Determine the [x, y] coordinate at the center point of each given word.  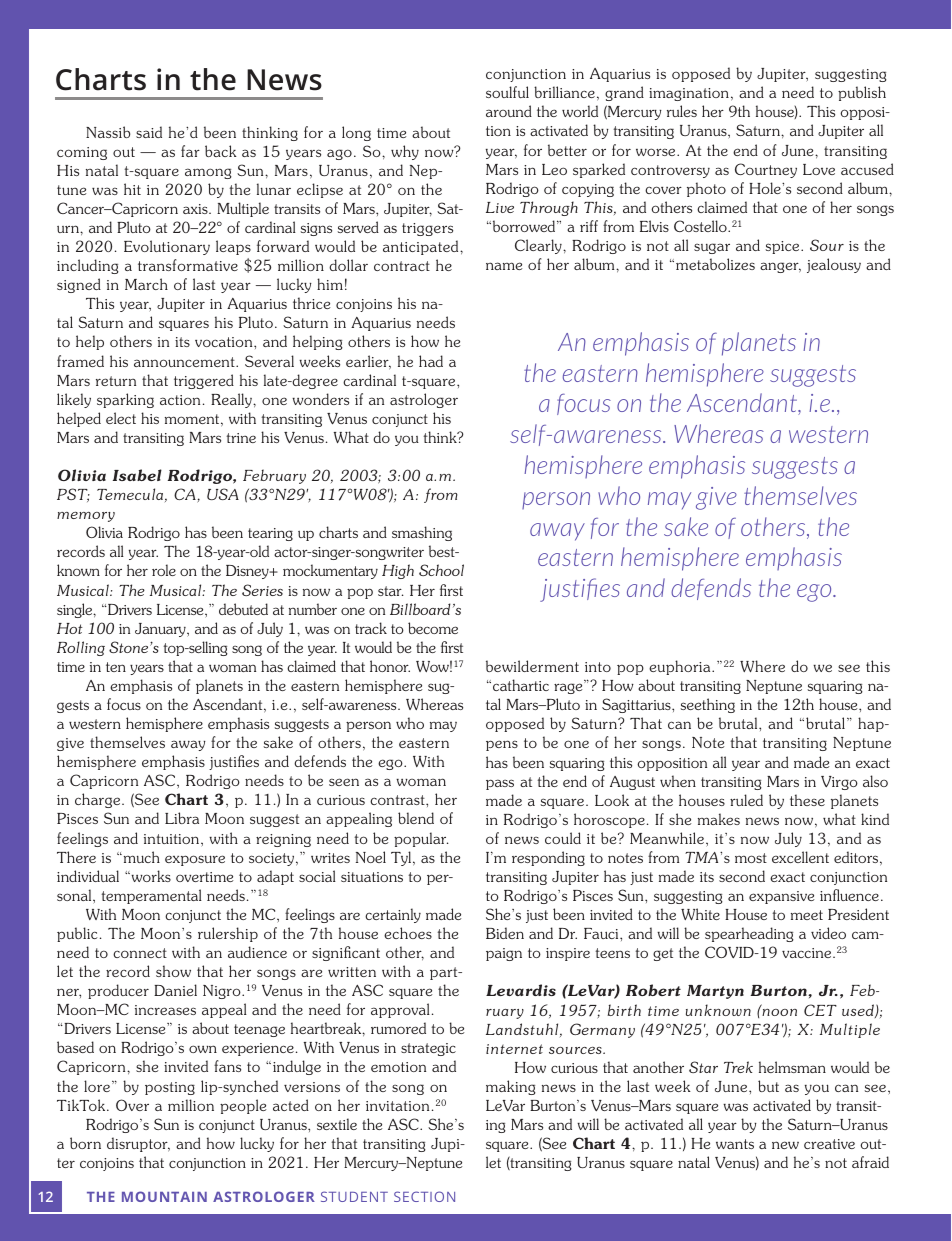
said [149, 132]
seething [708, 705]
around [509, 111]
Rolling [81, 648]
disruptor [138, 1144]
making [511, 1087]
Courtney [766, 170]
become [433, 628]
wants [735, 1144]
